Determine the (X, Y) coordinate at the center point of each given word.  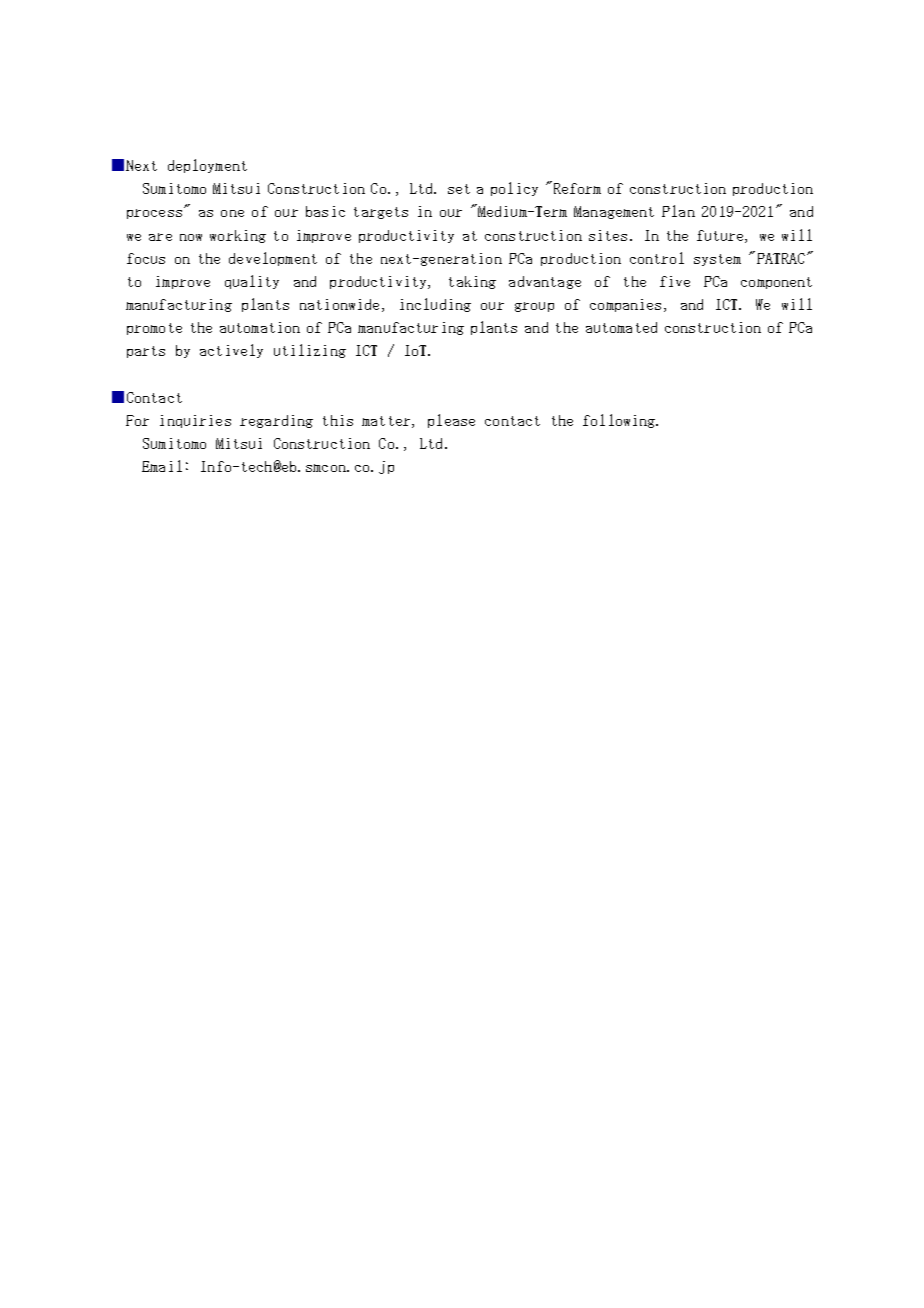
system (717, 260)
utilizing (310, 351)
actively (231, 351)
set (459, 189)
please (451, 421)
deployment (207, 166)
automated (621, 327)
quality (252, 282)
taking (472, 282)
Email (162, 466)
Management (614, 212)
